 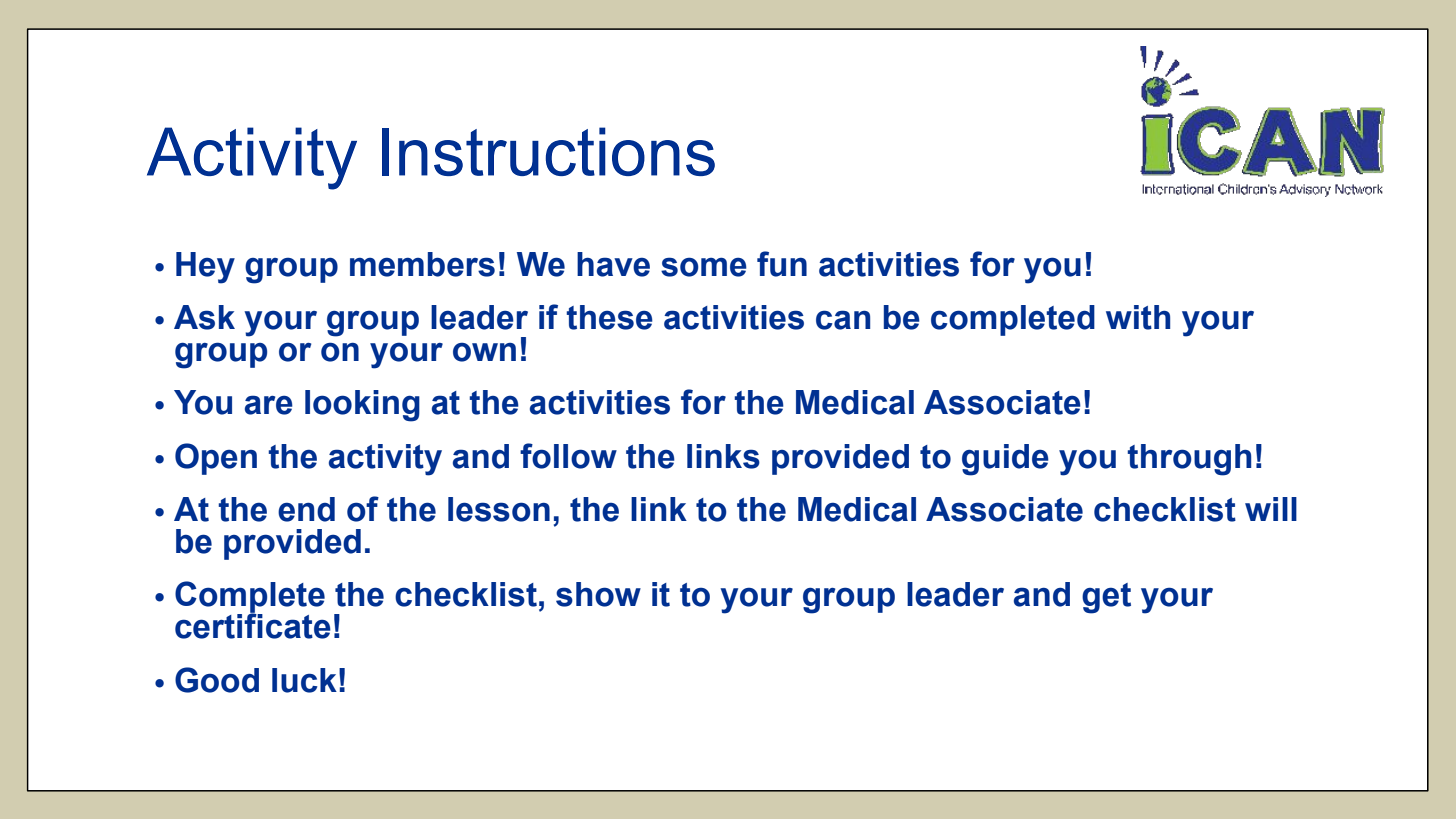 I want to click on luck, so click(x=304, y=680).
